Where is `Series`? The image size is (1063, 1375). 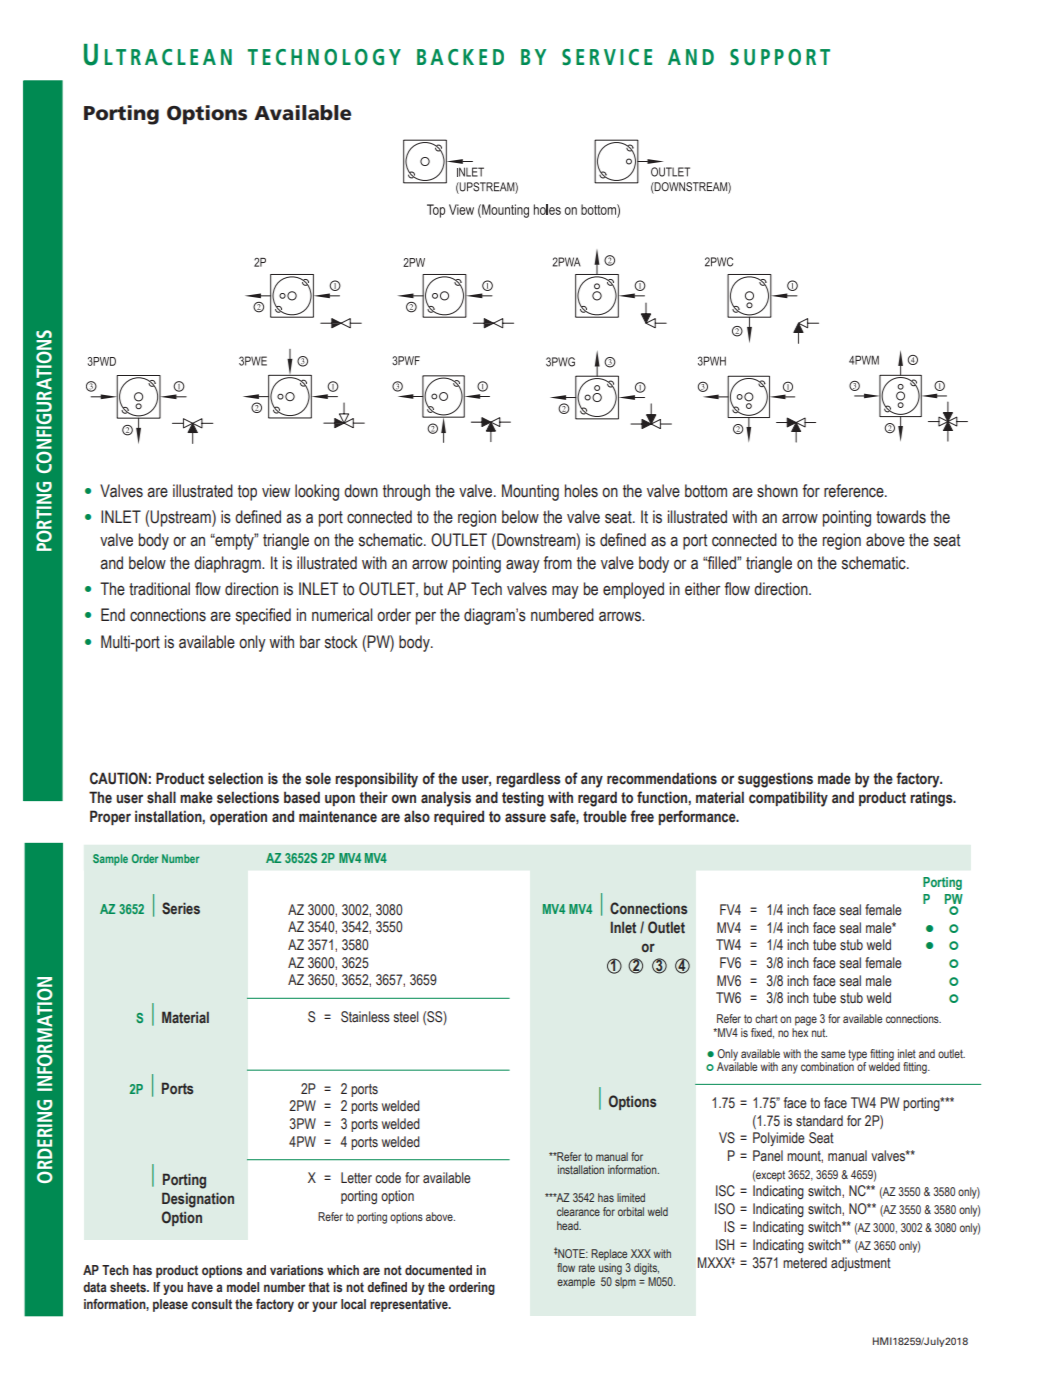 Series is located at coordinates (181, 908).
